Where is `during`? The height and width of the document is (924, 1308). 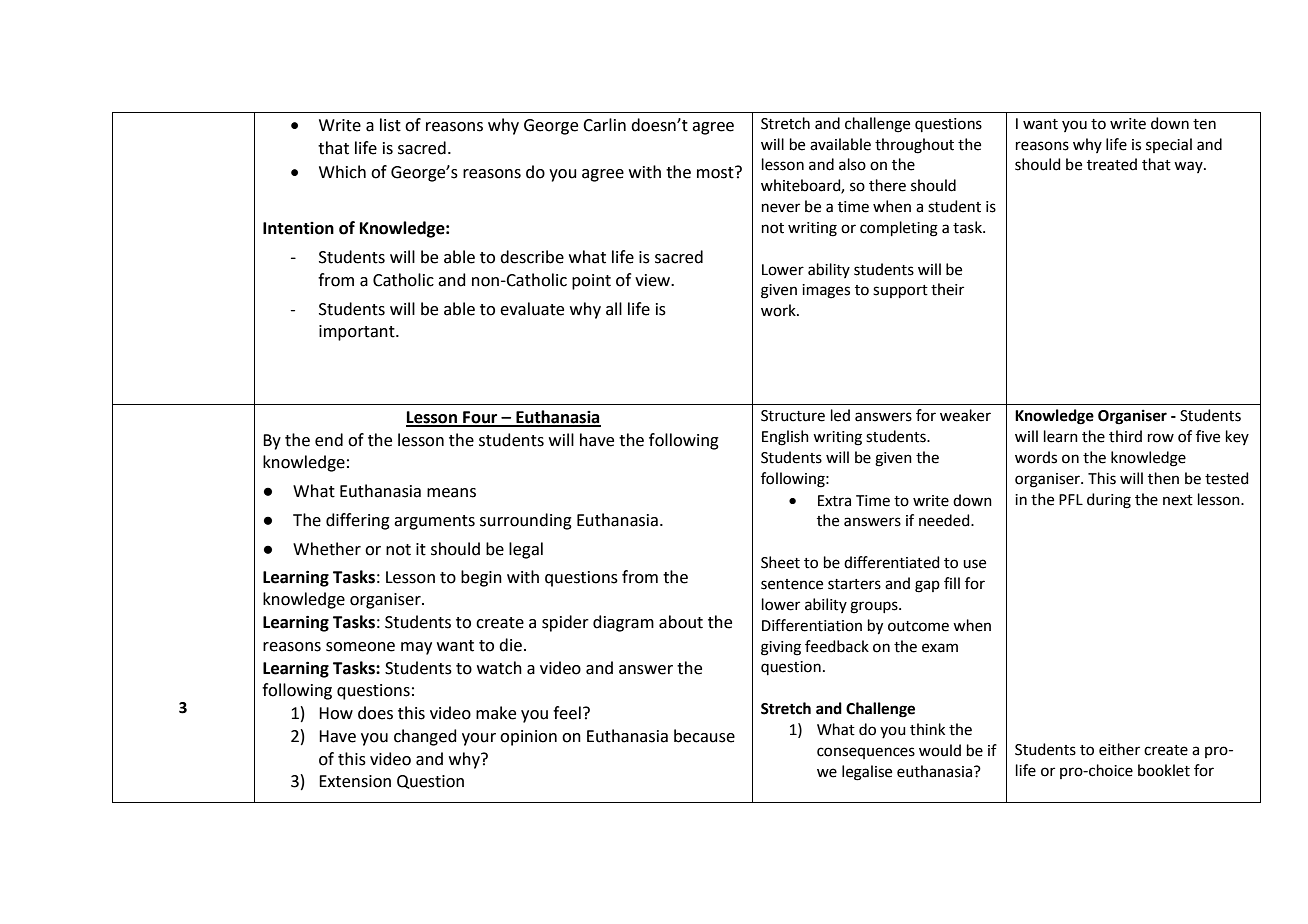
during is located at coordinates (1109, 501).
